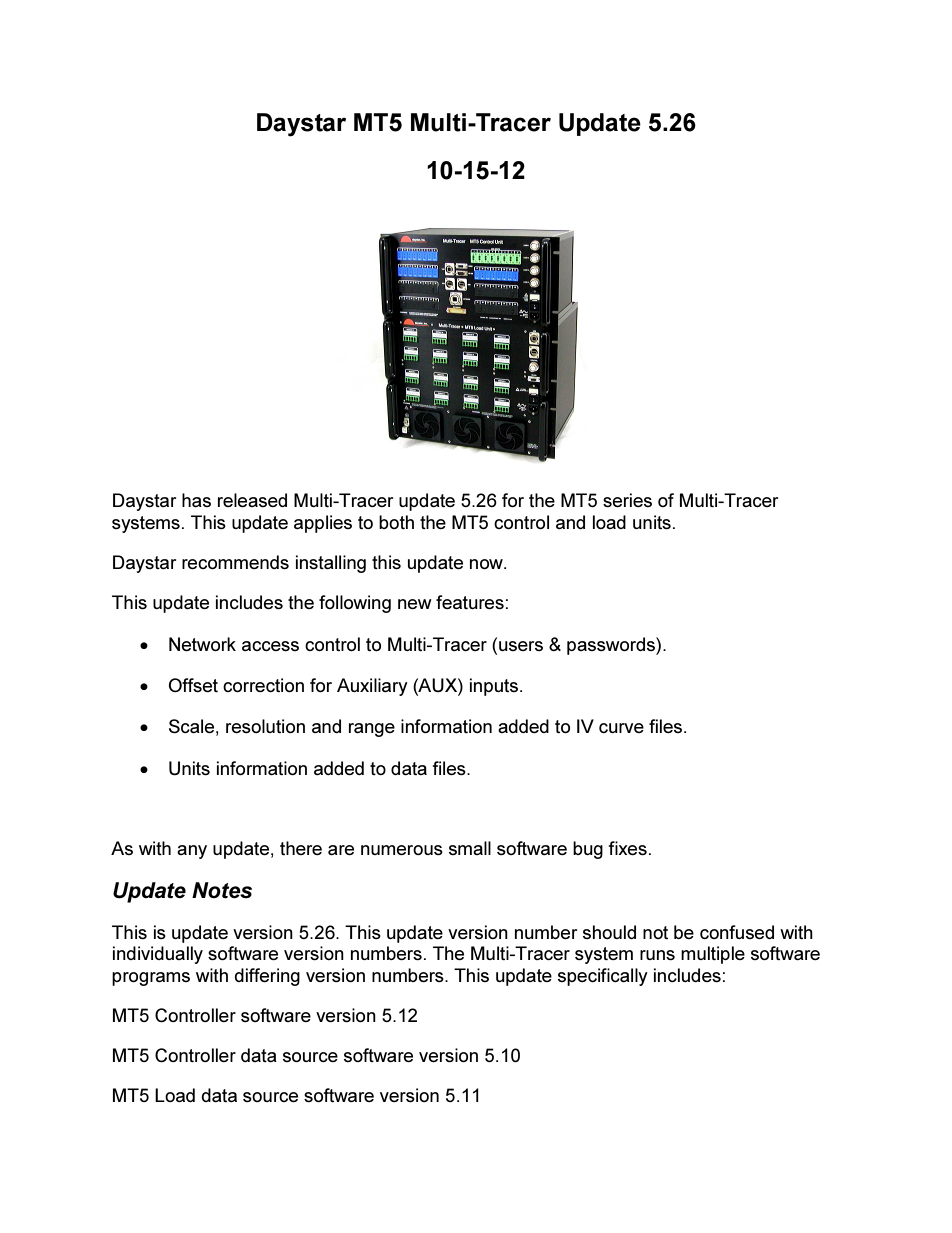  I want to click on resolution, so click(265, 726).
